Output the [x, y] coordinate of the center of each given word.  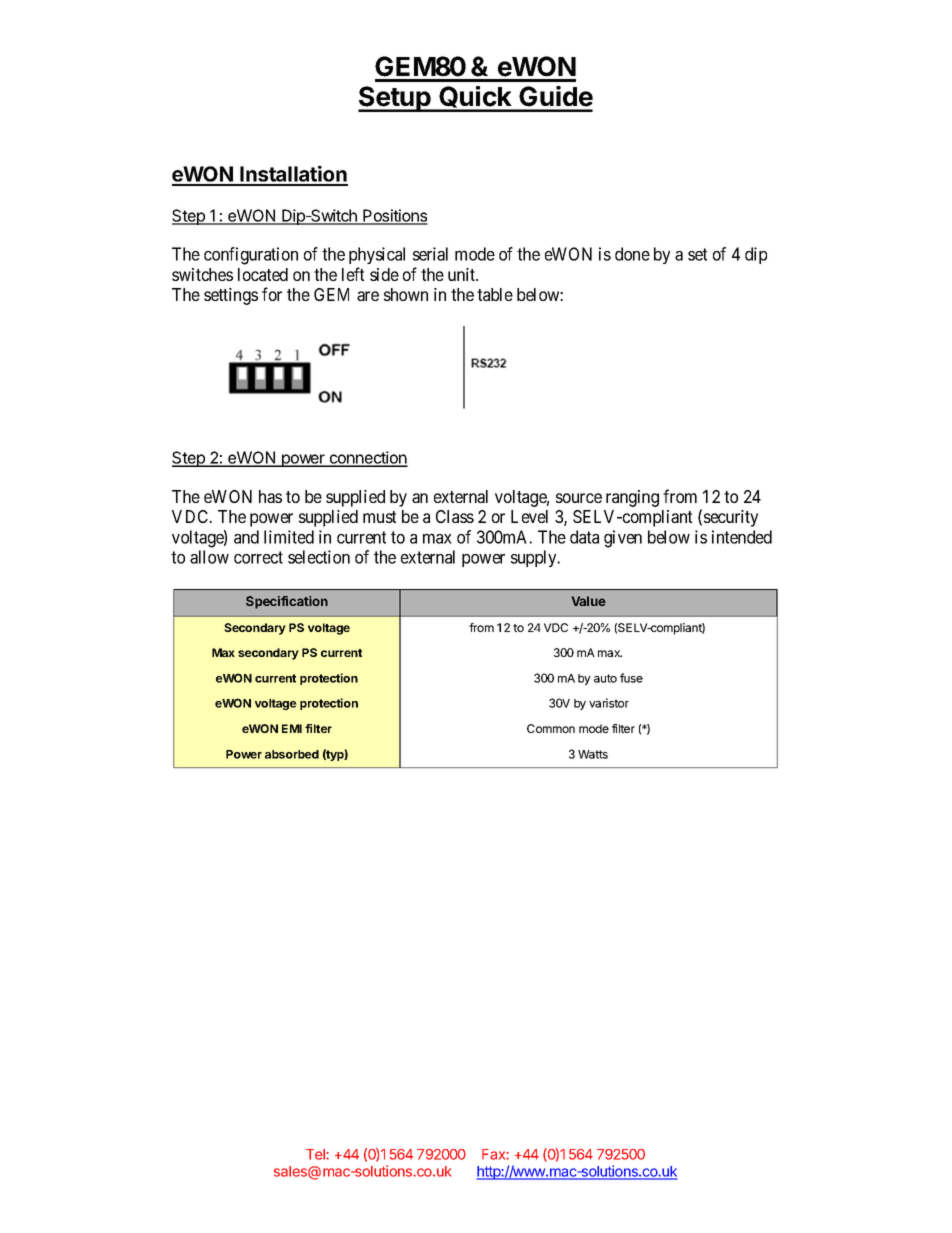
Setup [395, 99]
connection [367, 458]
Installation [293, 175]
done [632, 254]
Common [551, 728]
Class [455, 516]
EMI [292, 728]
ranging [632, 498]
